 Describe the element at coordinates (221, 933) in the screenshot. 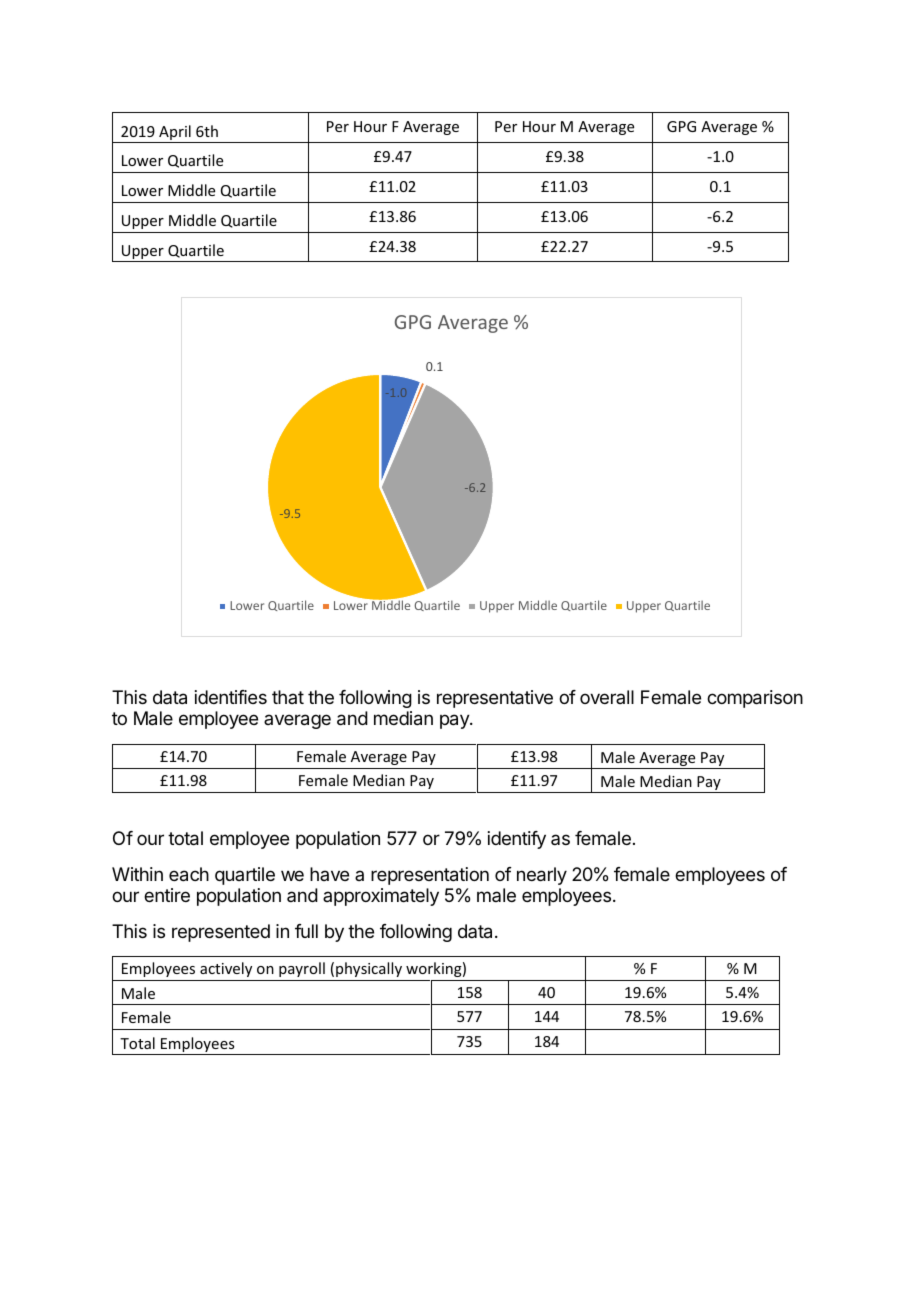

I see `represented` at that location.
